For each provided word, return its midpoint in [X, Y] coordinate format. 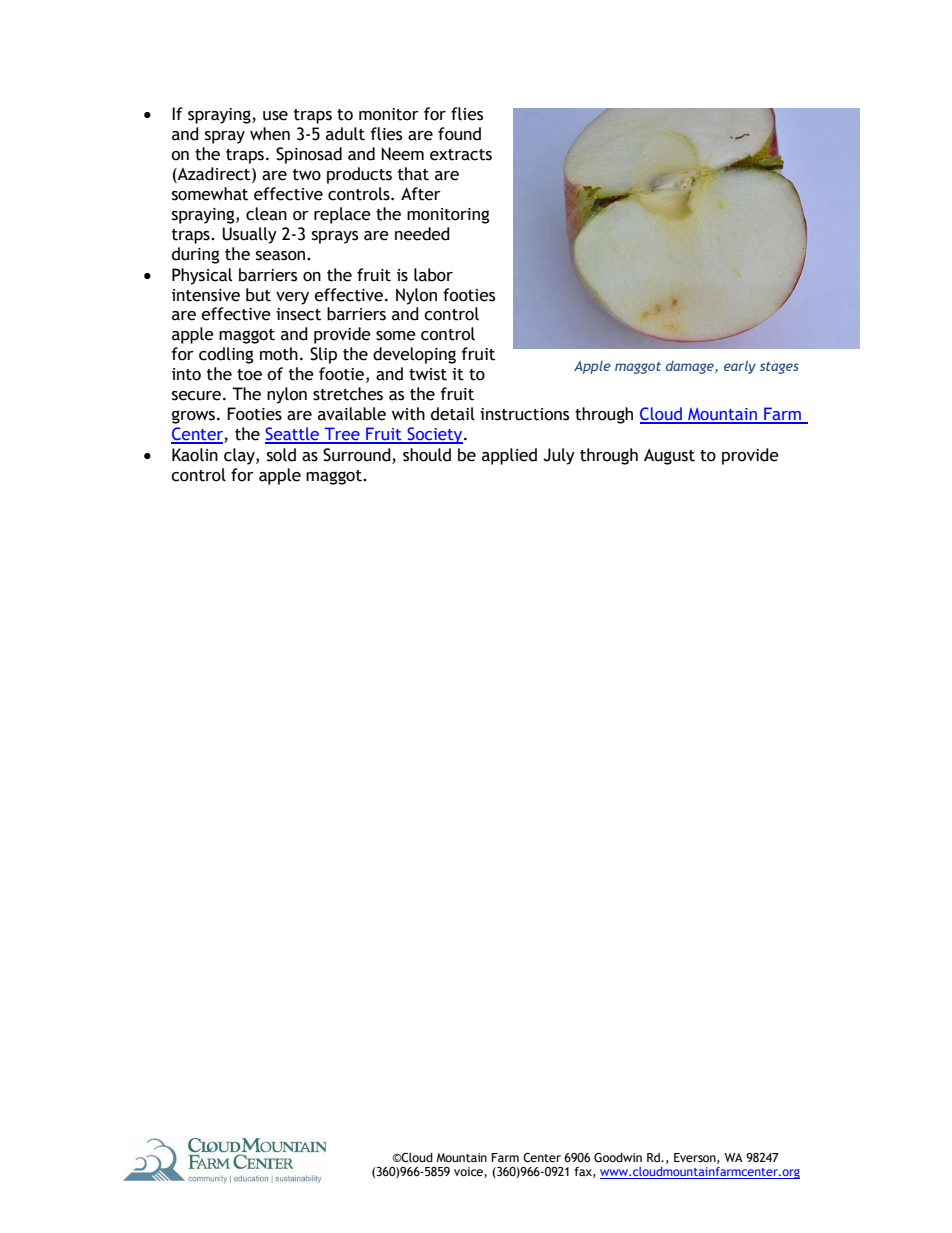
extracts [461, 155]
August [669, 457]
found [459, 134]
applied [509, 456]
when [270, 134]
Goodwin [618, 1157]
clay [240, 456]
